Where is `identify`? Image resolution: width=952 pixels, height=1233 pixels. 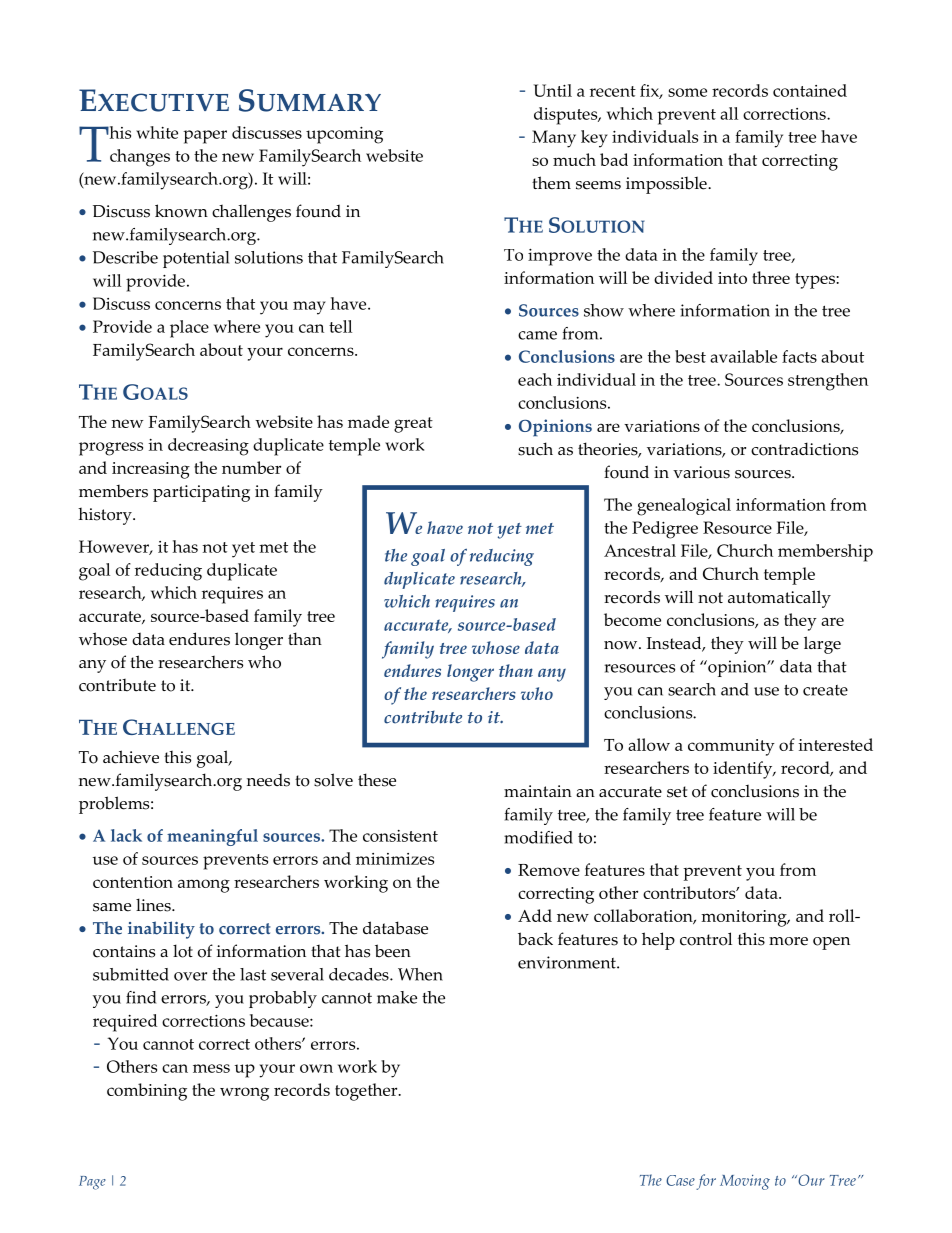
identify is located at coordinates (744, 770).
